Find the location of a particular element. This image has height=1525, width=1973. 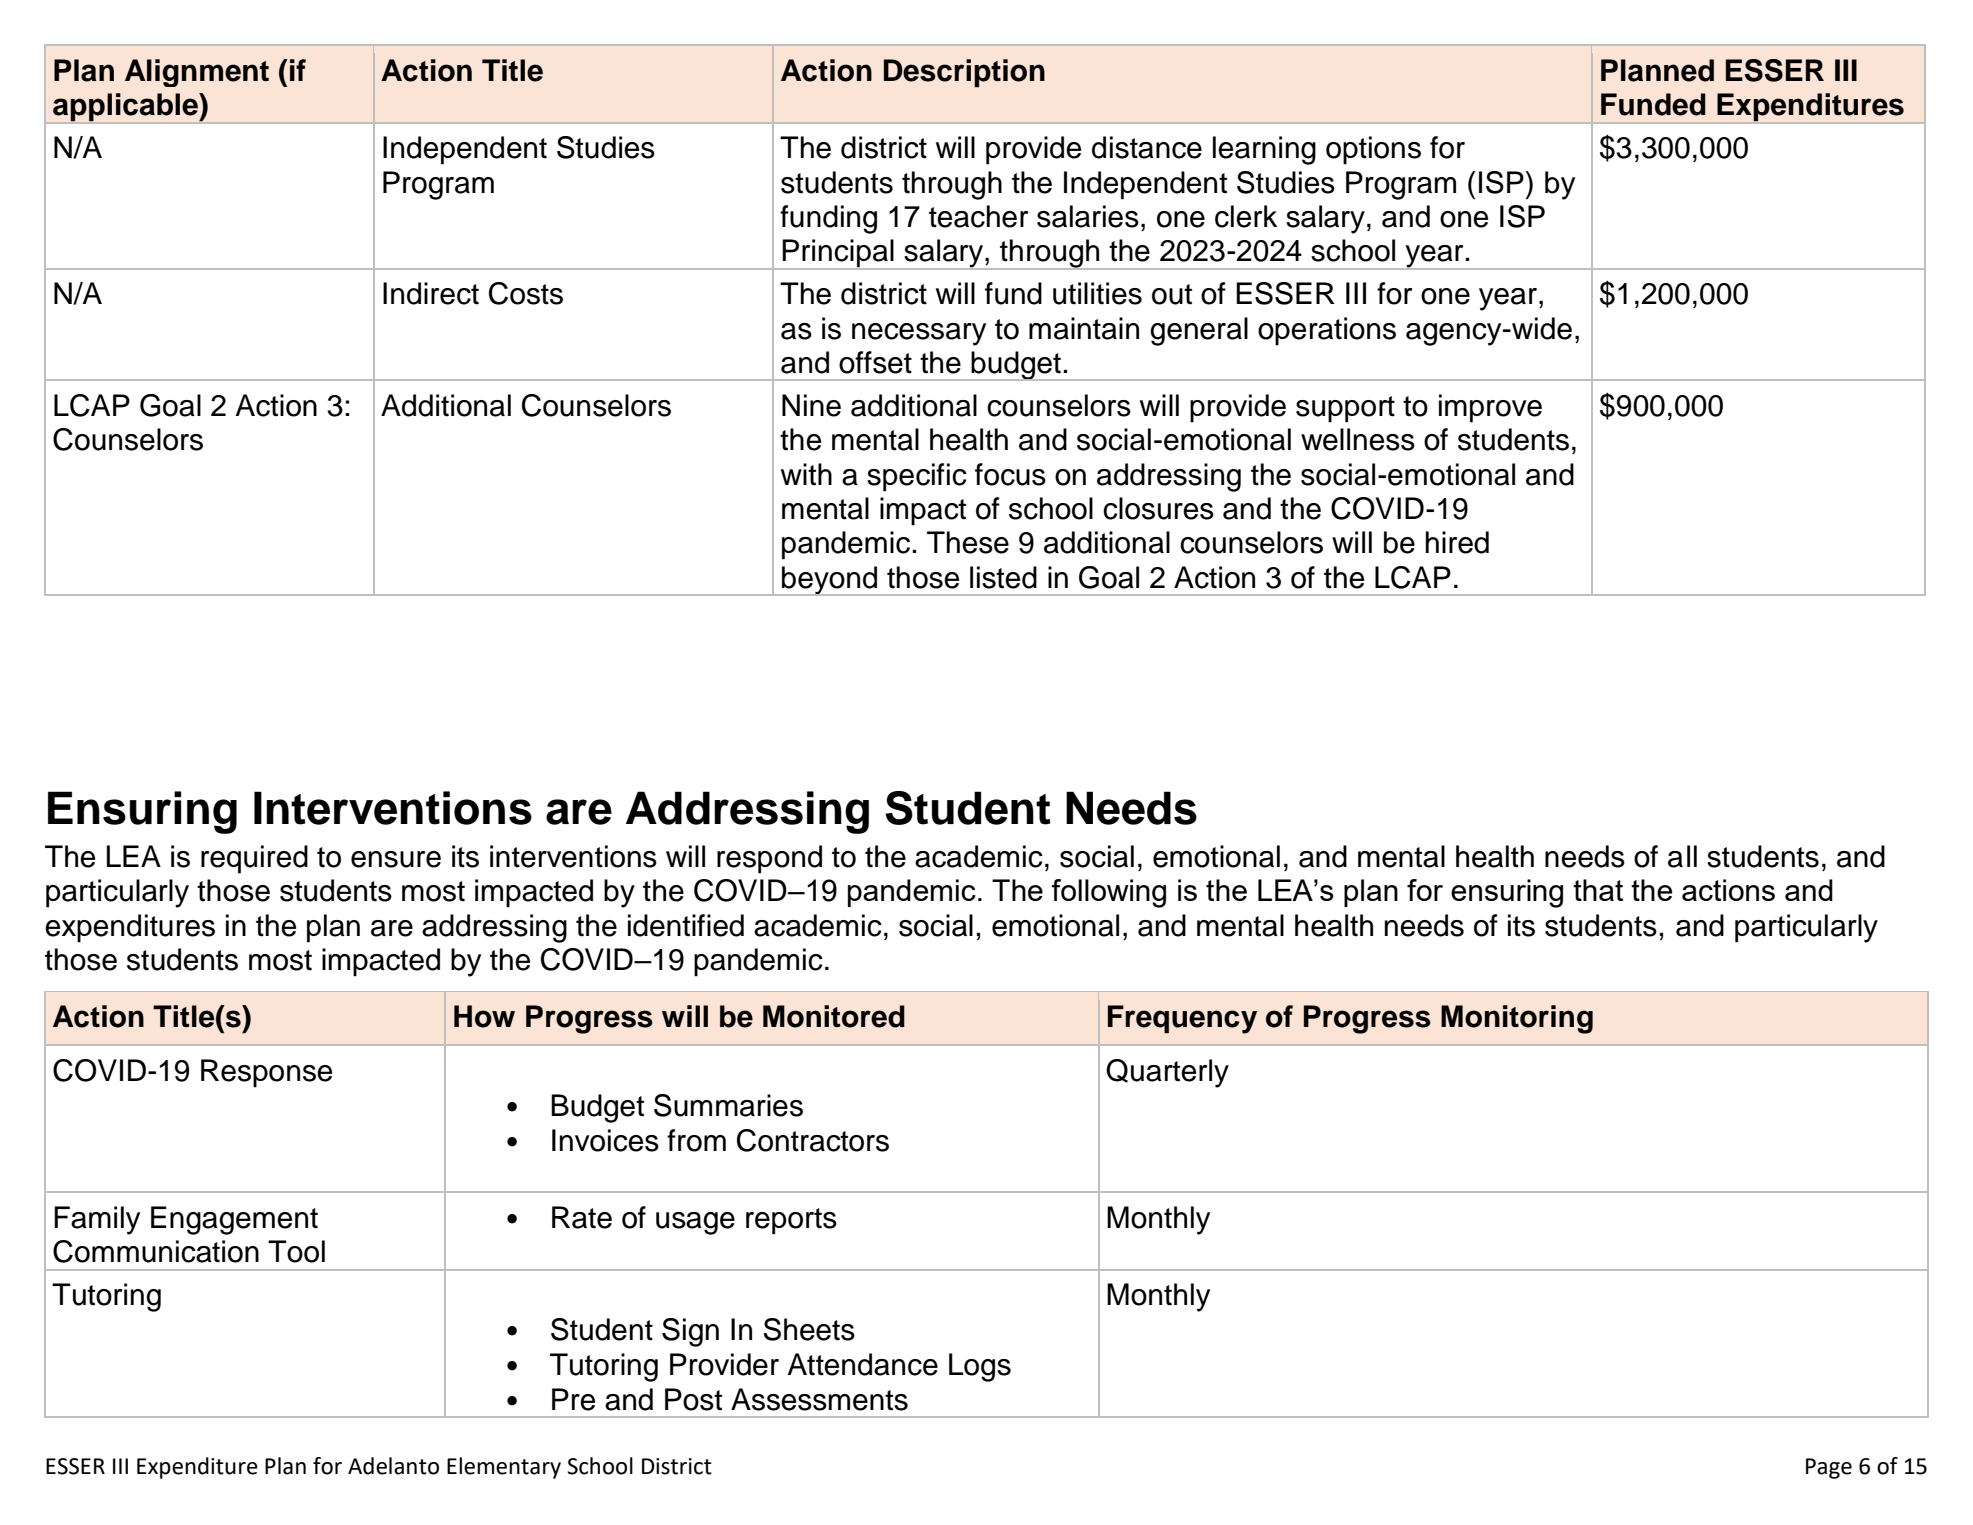

focus is located at coordinates (1010, 474).
